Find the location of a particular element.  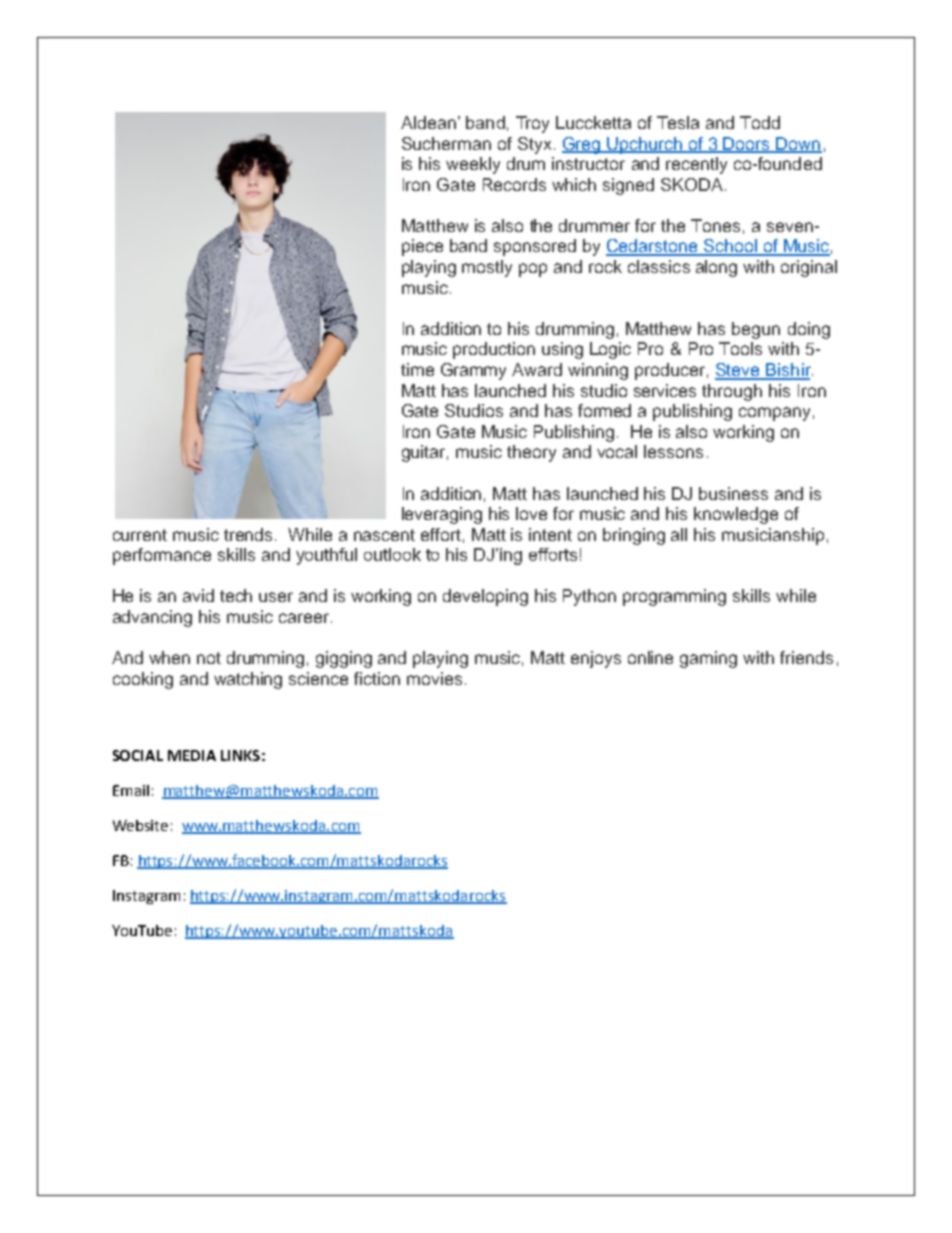

developing is located at coordinates (485, 597).
